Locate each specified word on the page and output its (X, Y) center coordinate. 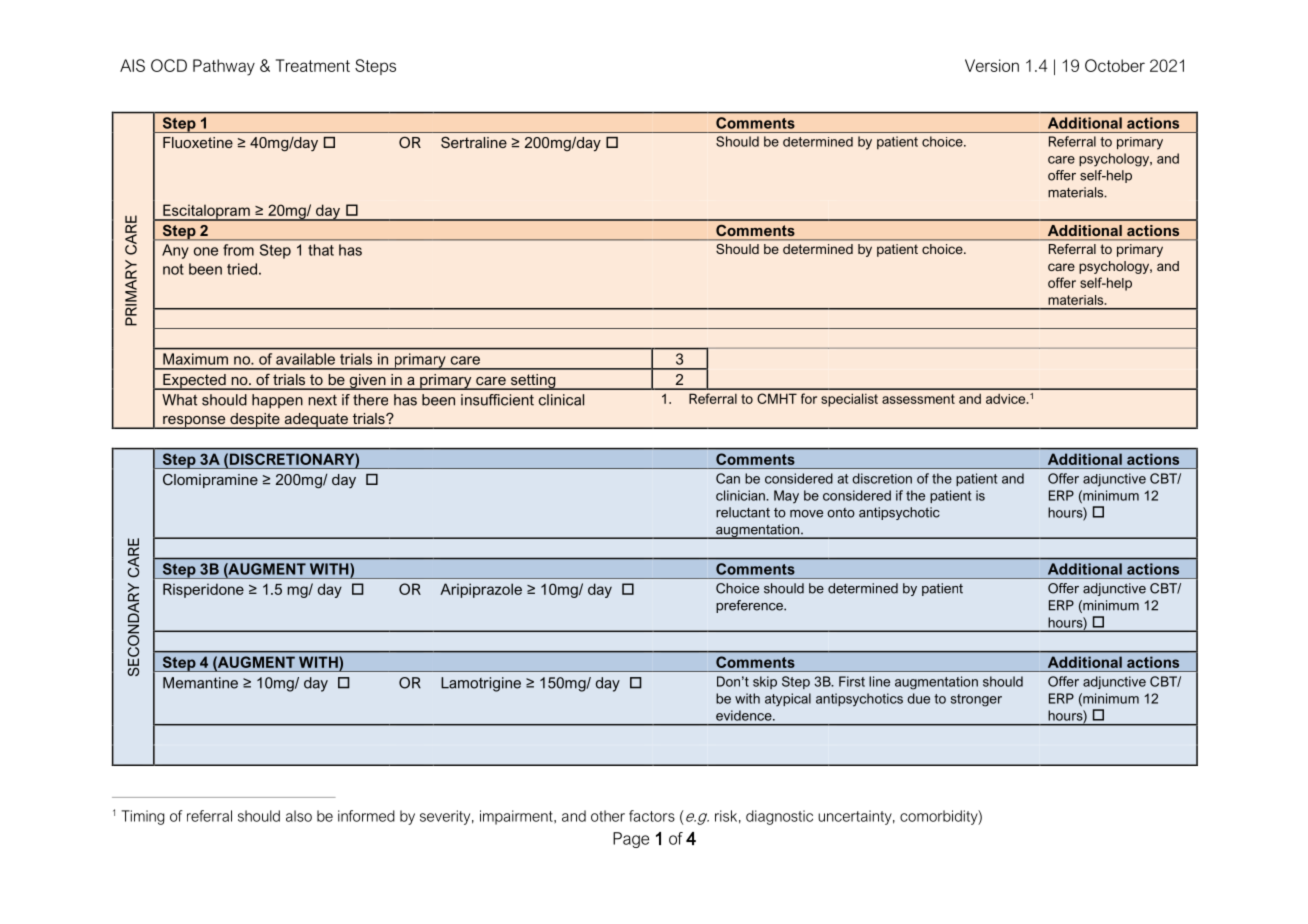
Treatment (313, 65)
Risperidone (203, 590)
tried (242, 269)
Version (992, 65)
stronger (976, 700)
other (608, 816)
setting (533, 382)
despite (255, 421)
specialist (849, 400)
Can (728, 478)
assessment (918, 399)
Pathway (224, 67)
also (299, 816)
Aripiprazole (481, 590)
